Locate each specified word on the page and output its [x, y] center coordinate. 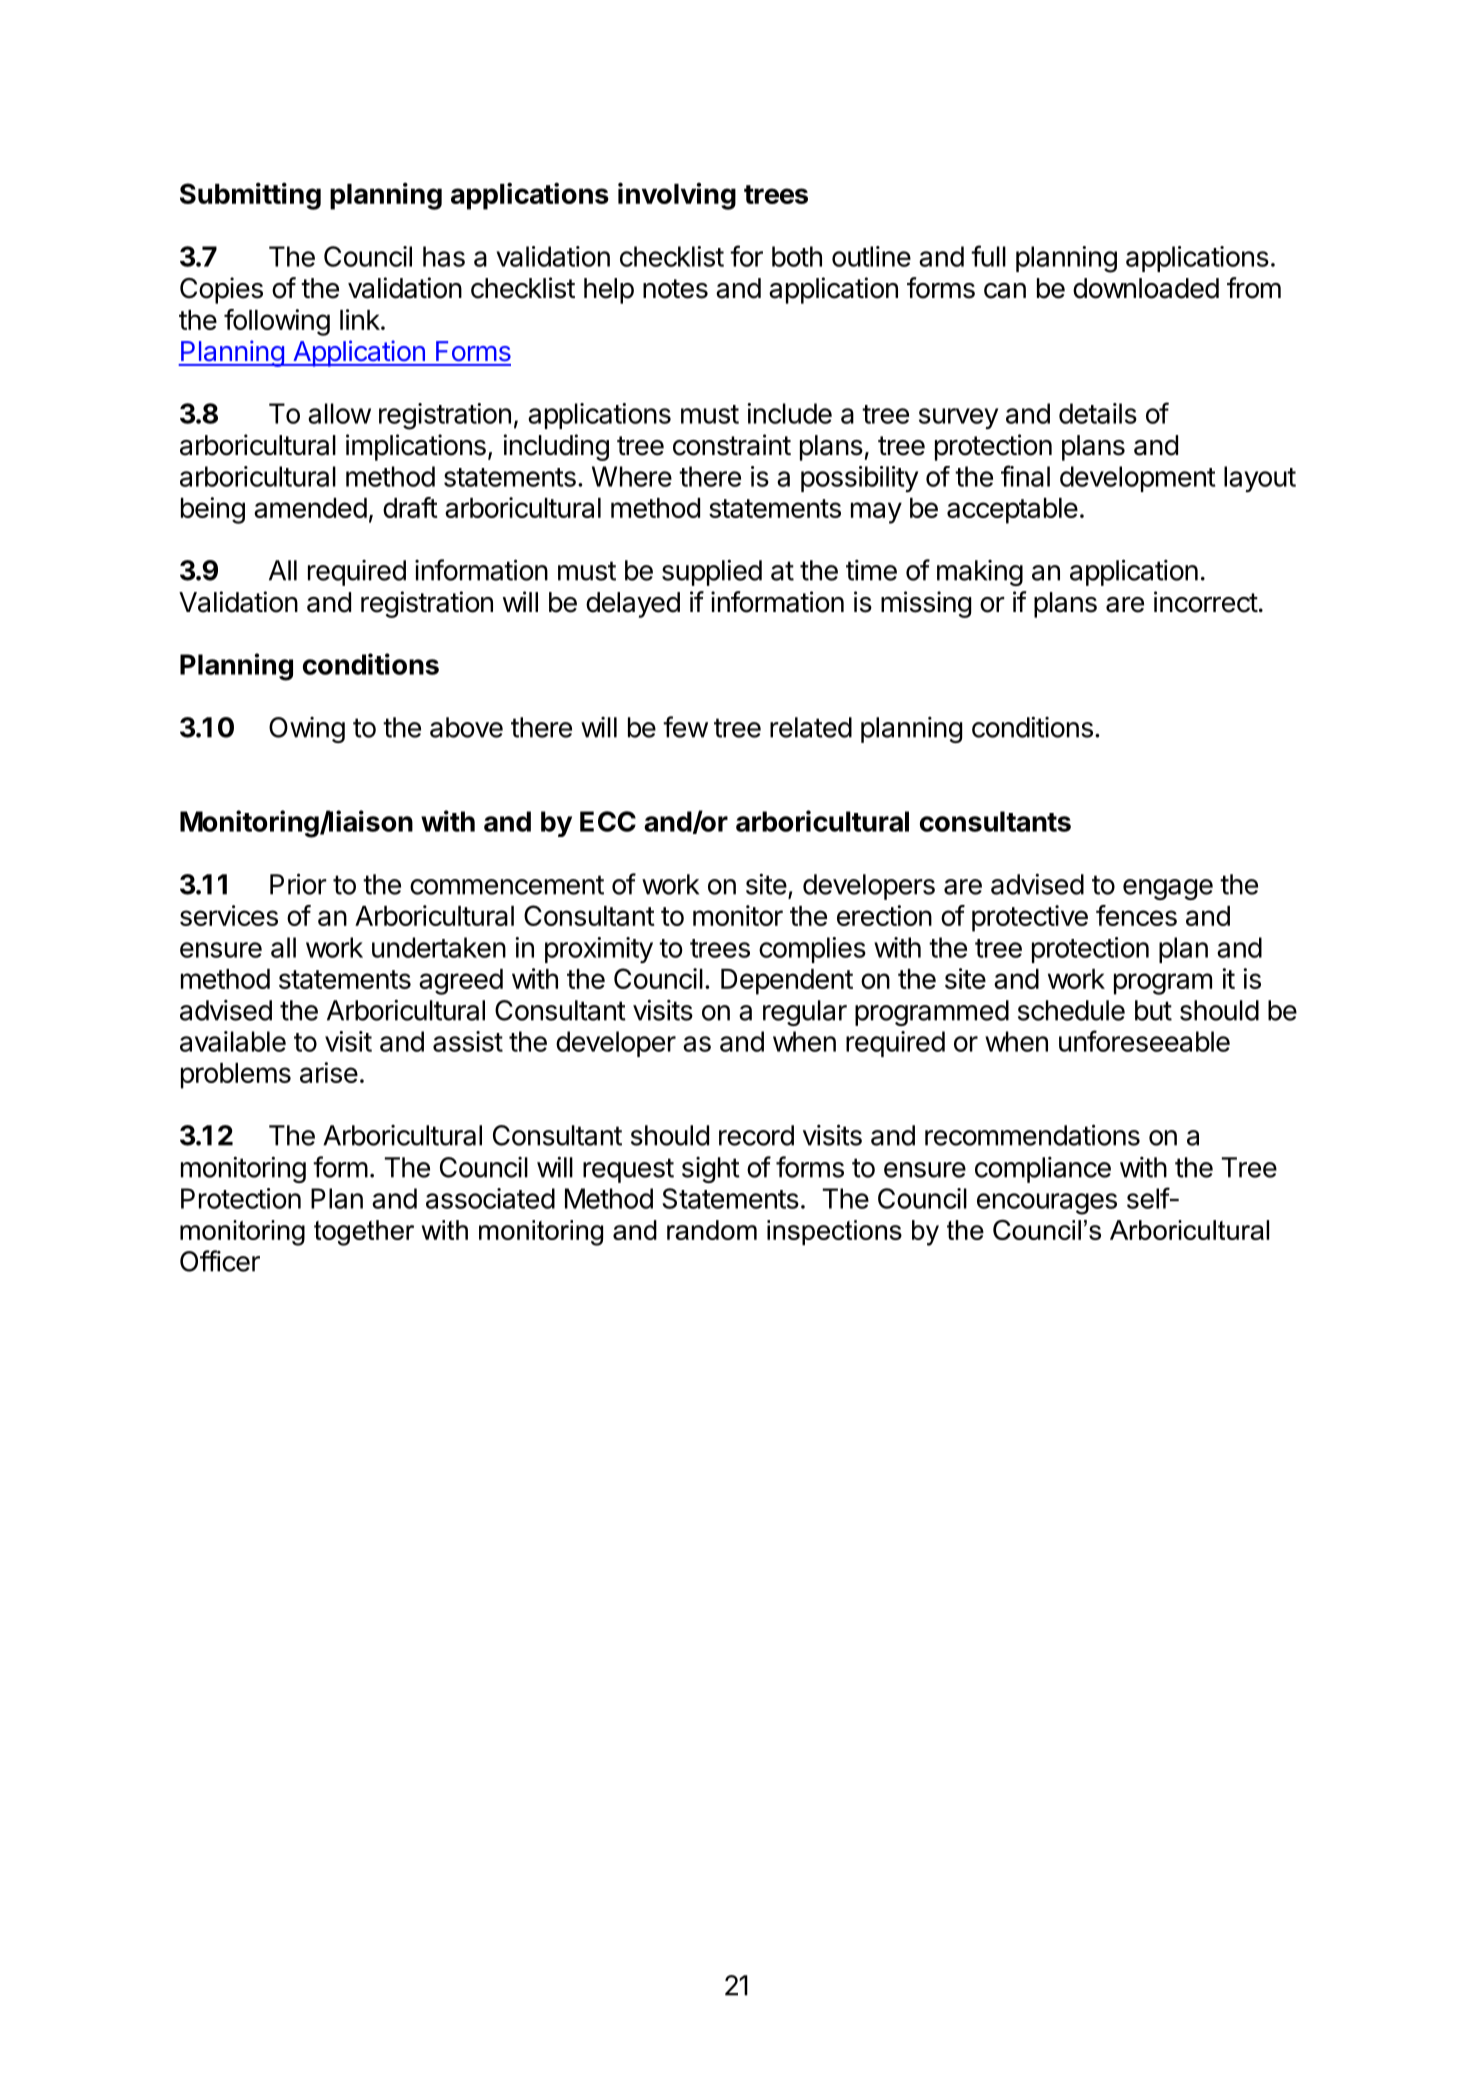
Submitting [250, 196]
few [685, 727]
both [797, 256]
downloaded [1146, 288]
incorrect [1206, 602]
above [466, 727]
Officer [220, 1261]
